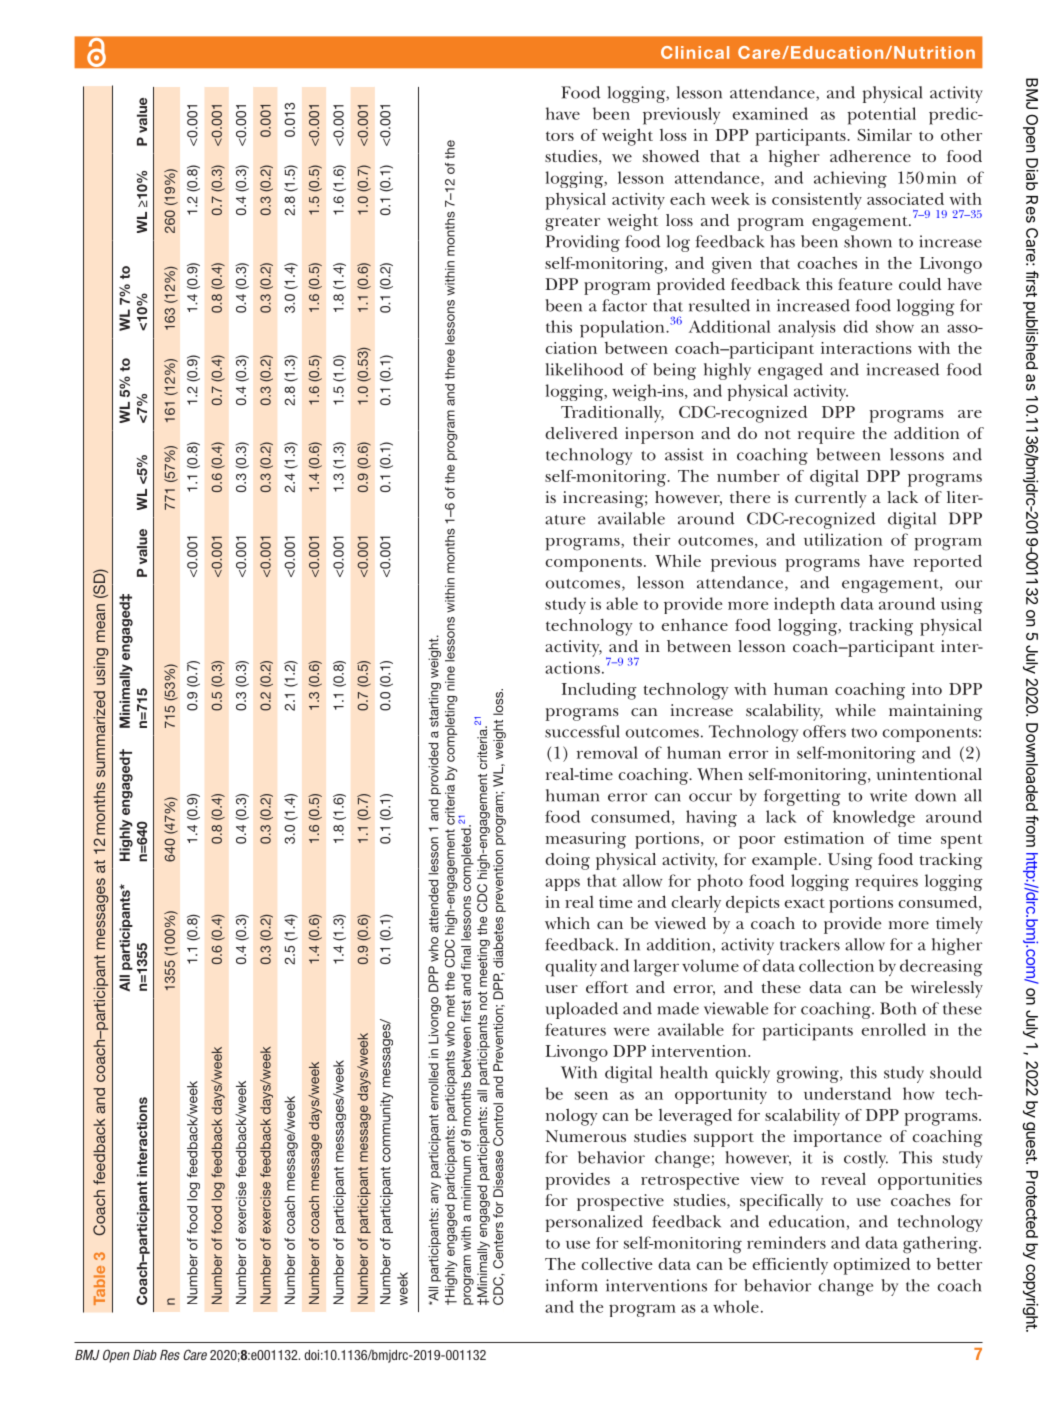  What do you see at coordinates (586, 840) in the screenshot?
I see `measuring` at bounding box center [586, 840].
